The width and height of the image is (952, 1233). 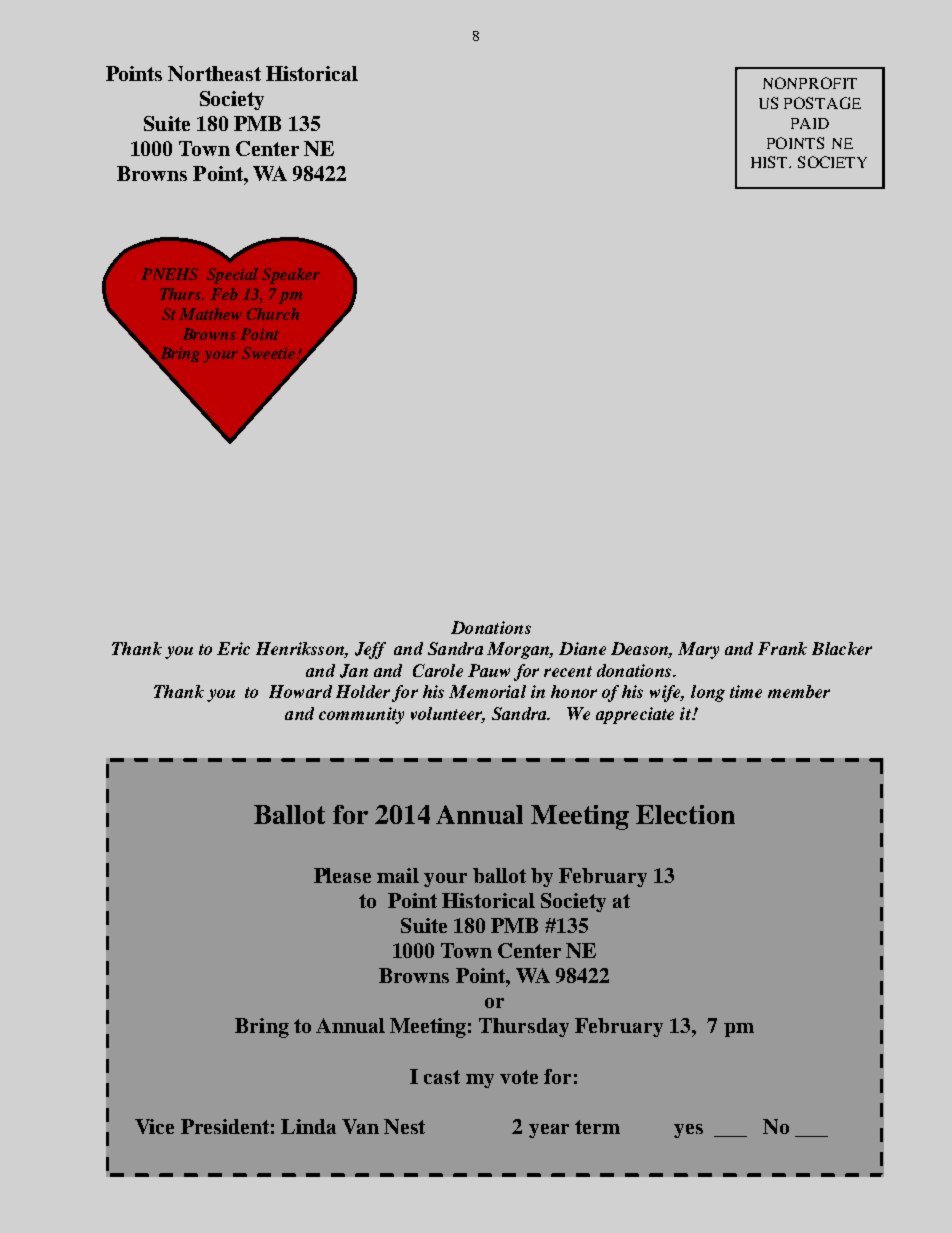 I want to click on POSTAGE, so click(x=822, y=103).
